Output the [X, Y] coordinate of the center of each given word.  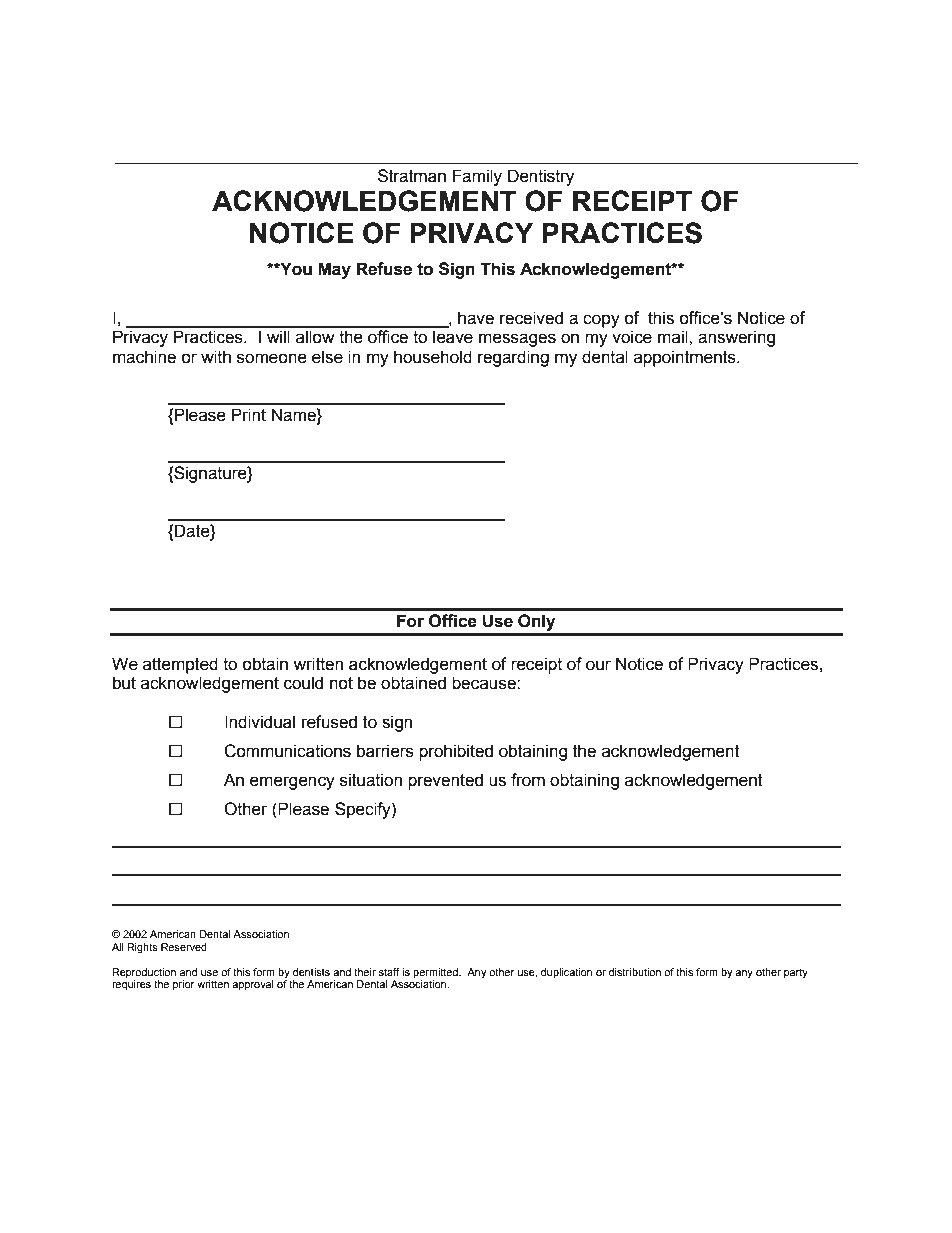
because [485, 683]
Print [249, 415]
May [334, 270]
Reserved [184, 947]
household [433, 357]
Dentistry [541, 177]
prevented [445, 781]
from [528, 780]
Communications [287, 751]
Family [477, 177]
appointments [686, 358]
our [598, 665]
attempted [180, 665]
